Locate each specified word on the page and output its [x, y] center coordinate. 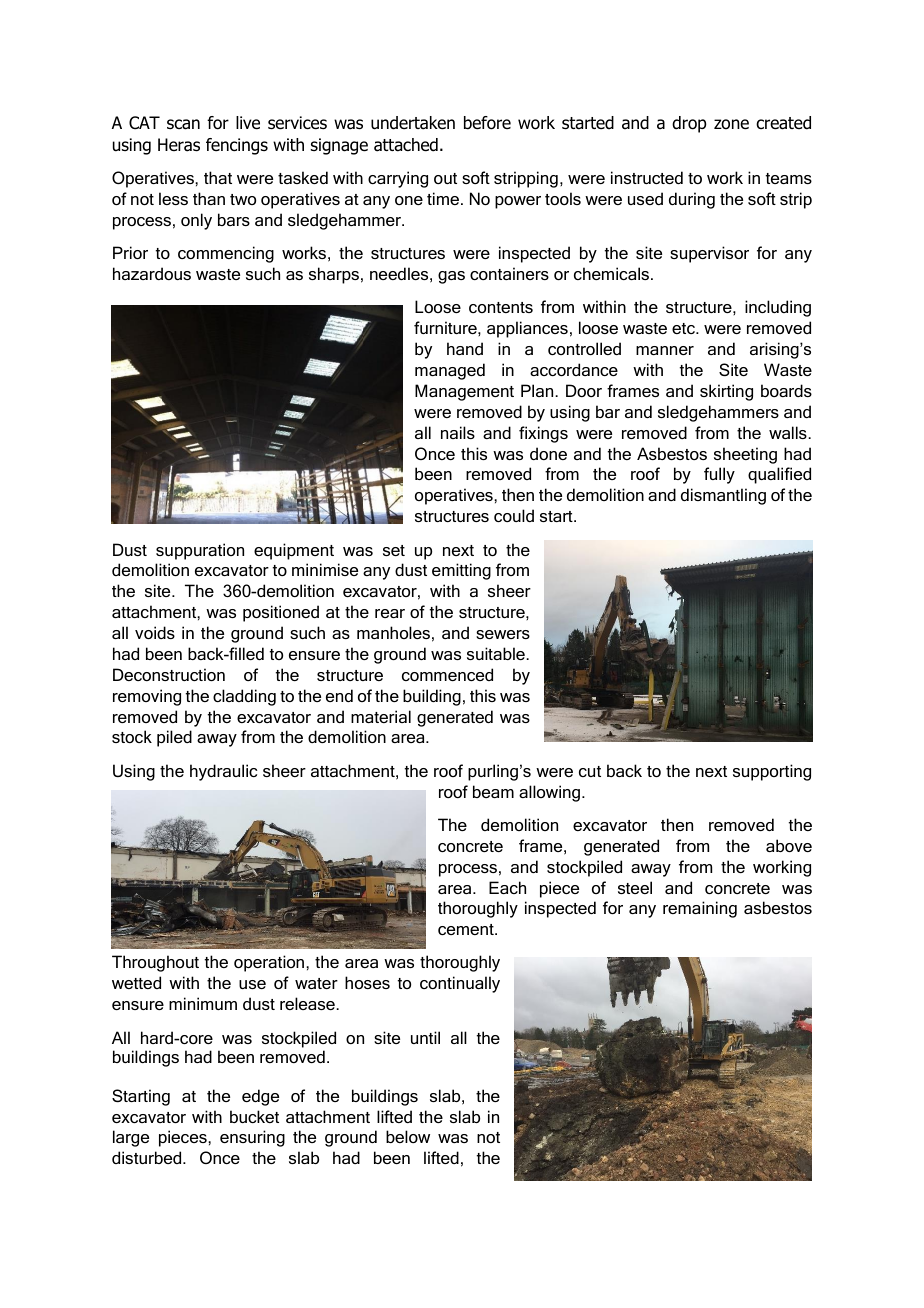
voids [155, 632]
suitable [497, 653]
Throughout [155, 963]
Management [464, 392]
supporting [772, 772]
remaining [700, 909]
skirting [726, 392]
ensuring [252, 1138]
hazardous [152, 273]
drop [689, 124]
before [487, 123]
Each [507, 887]
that [218, 177]
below [408, 1136]
